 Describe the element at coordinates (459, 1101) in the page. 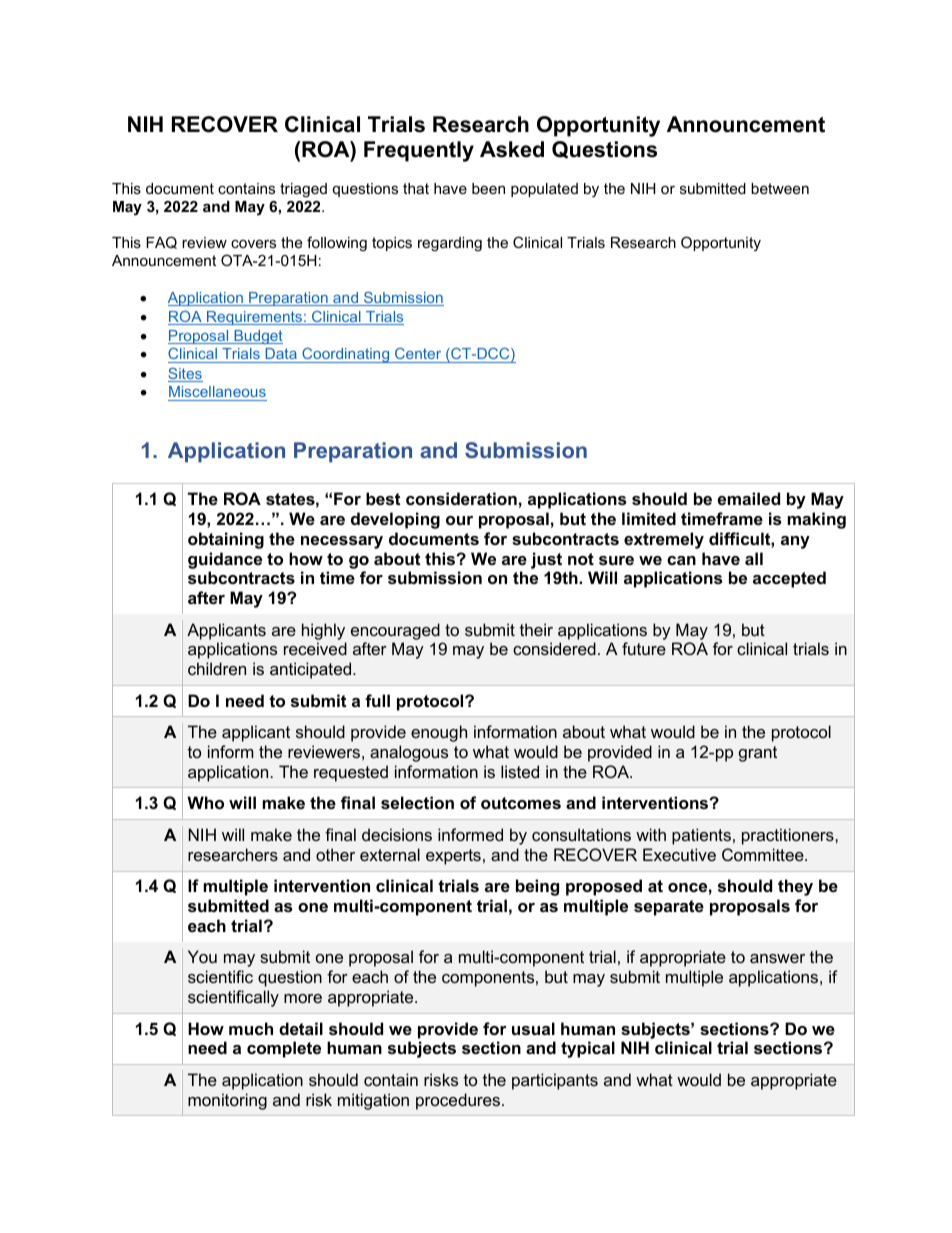

I see `procedures` at that location.
